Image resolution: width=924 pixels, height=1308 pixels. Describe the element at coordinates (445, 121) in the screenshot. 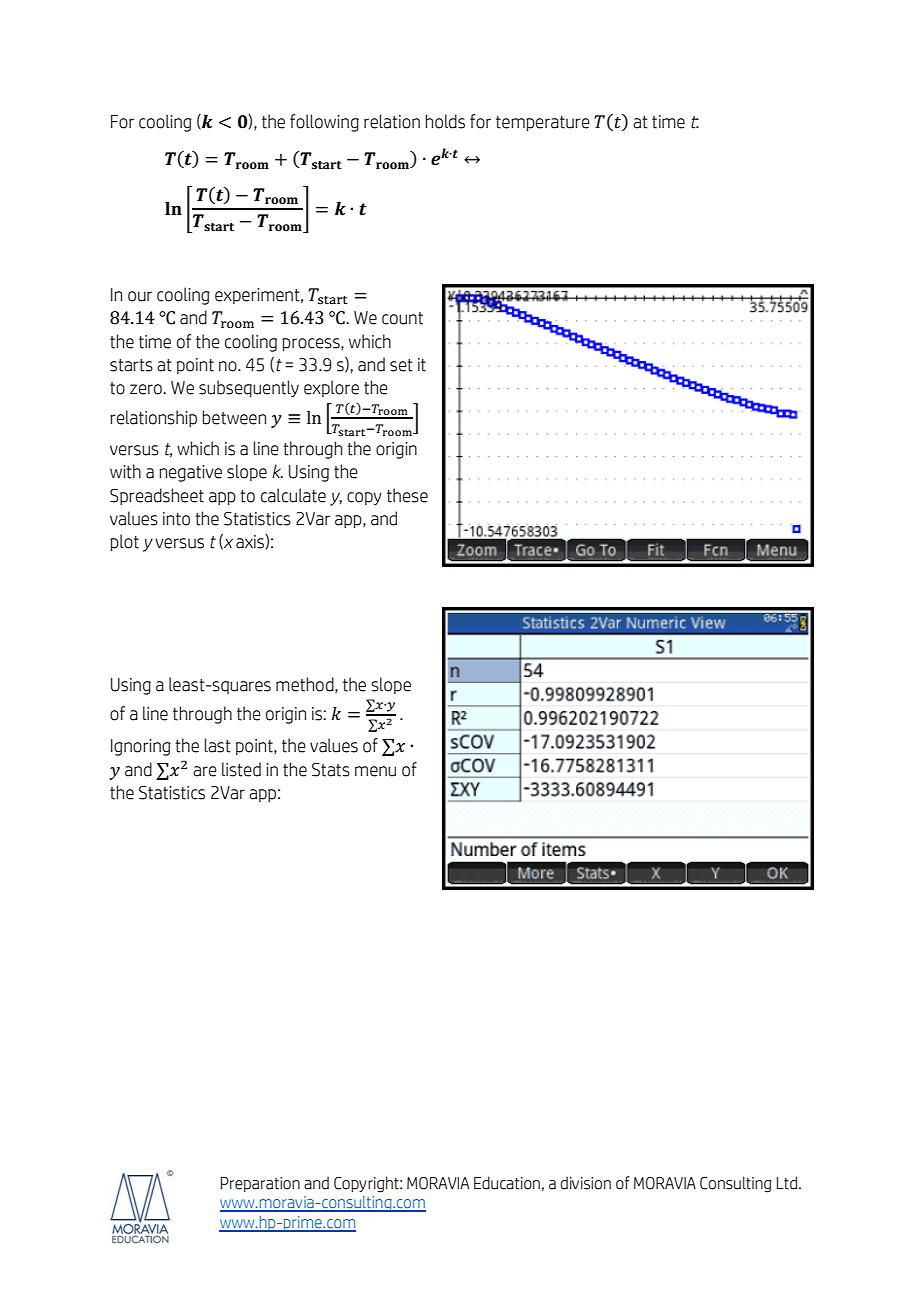

I see `holds` at that location.
